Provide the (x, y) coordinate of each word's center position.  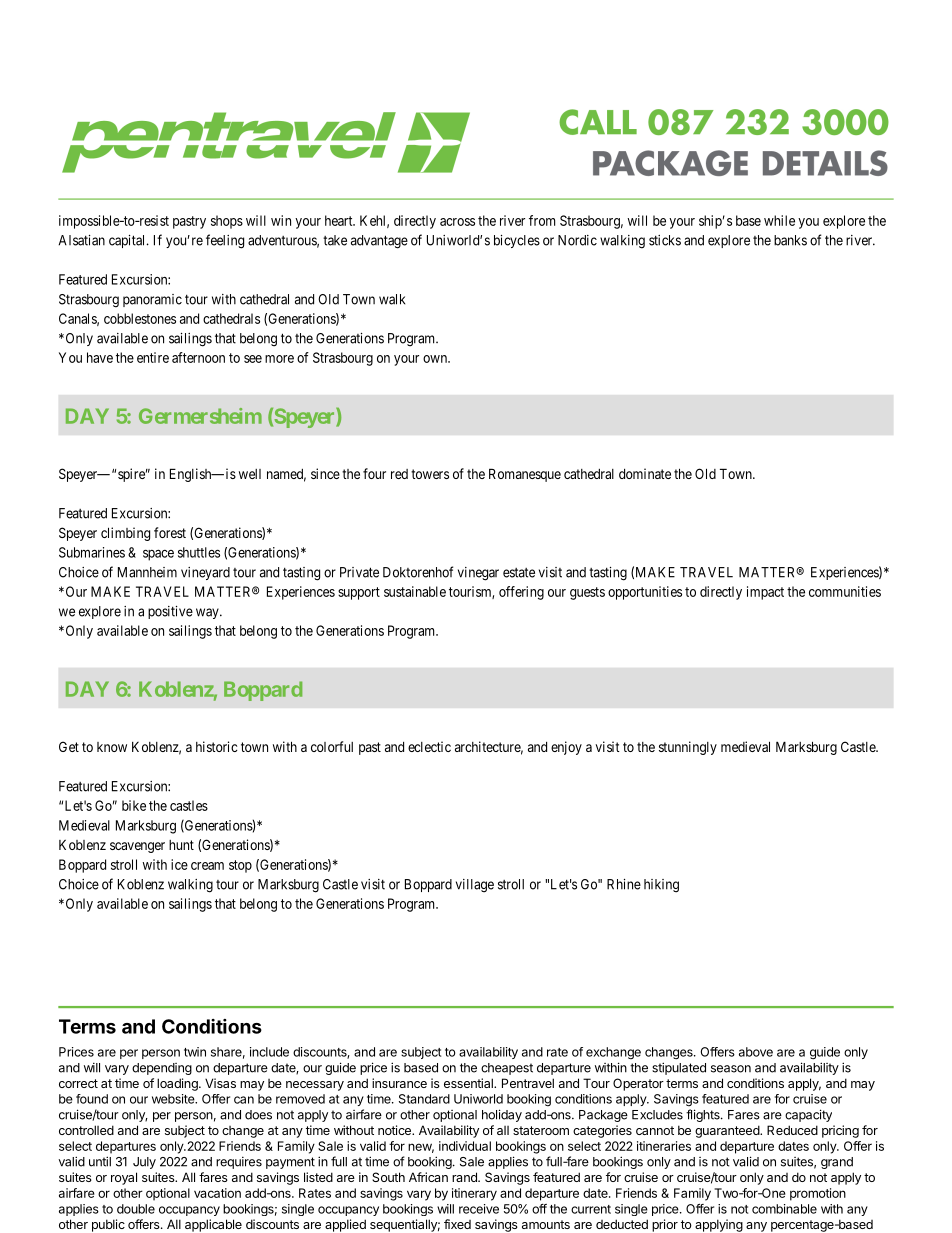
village (475, 886)
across (457, 222)
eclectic (429, 746)
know (112, 747)
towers (430, 474)
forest (170, 532)
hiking (661, 886)
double (136, 1209)
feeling (225, 241)
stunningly (688, 748)
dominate (645, 473)
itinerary (474, 1194)
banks (790, 240)
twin (195, 1052)
